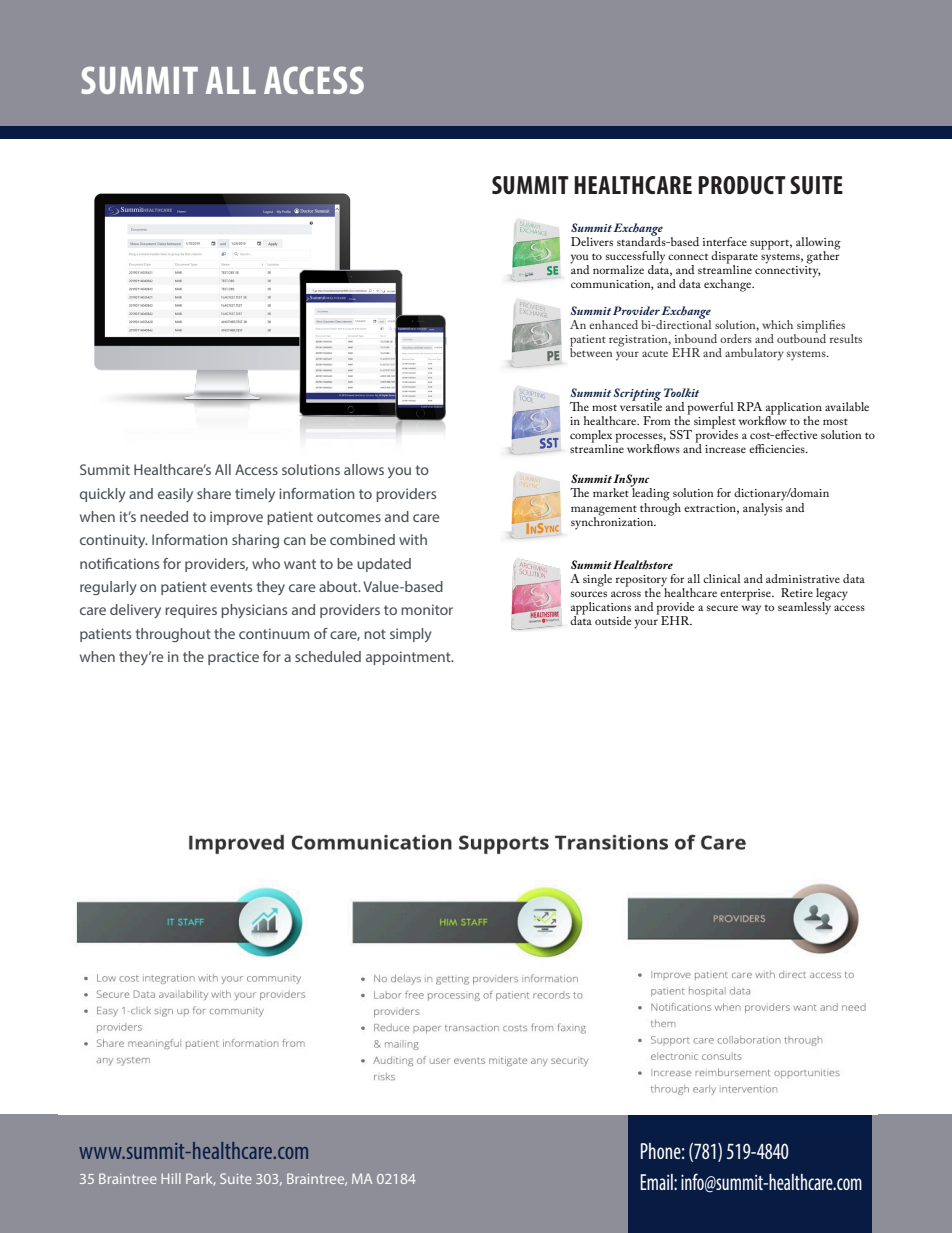  What do you see at coordinates (328, 656) in the document?
I see `scheduled` at bounding box center [328, 656].
